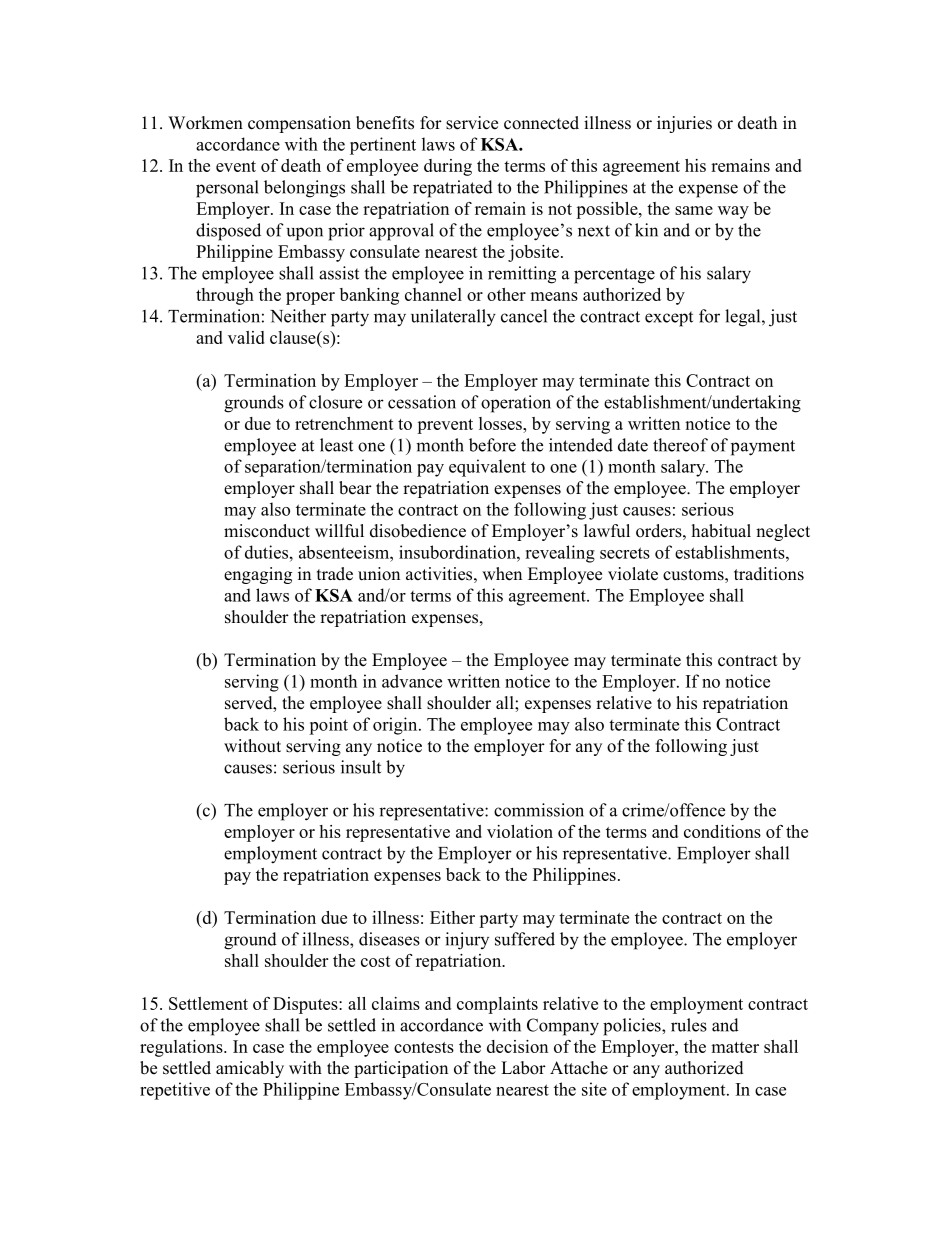 The width and height of the document is (952, 1233). What do you see at coordinates (502, 574) in the document?
I see `when` at bounding box center [502, 574].
